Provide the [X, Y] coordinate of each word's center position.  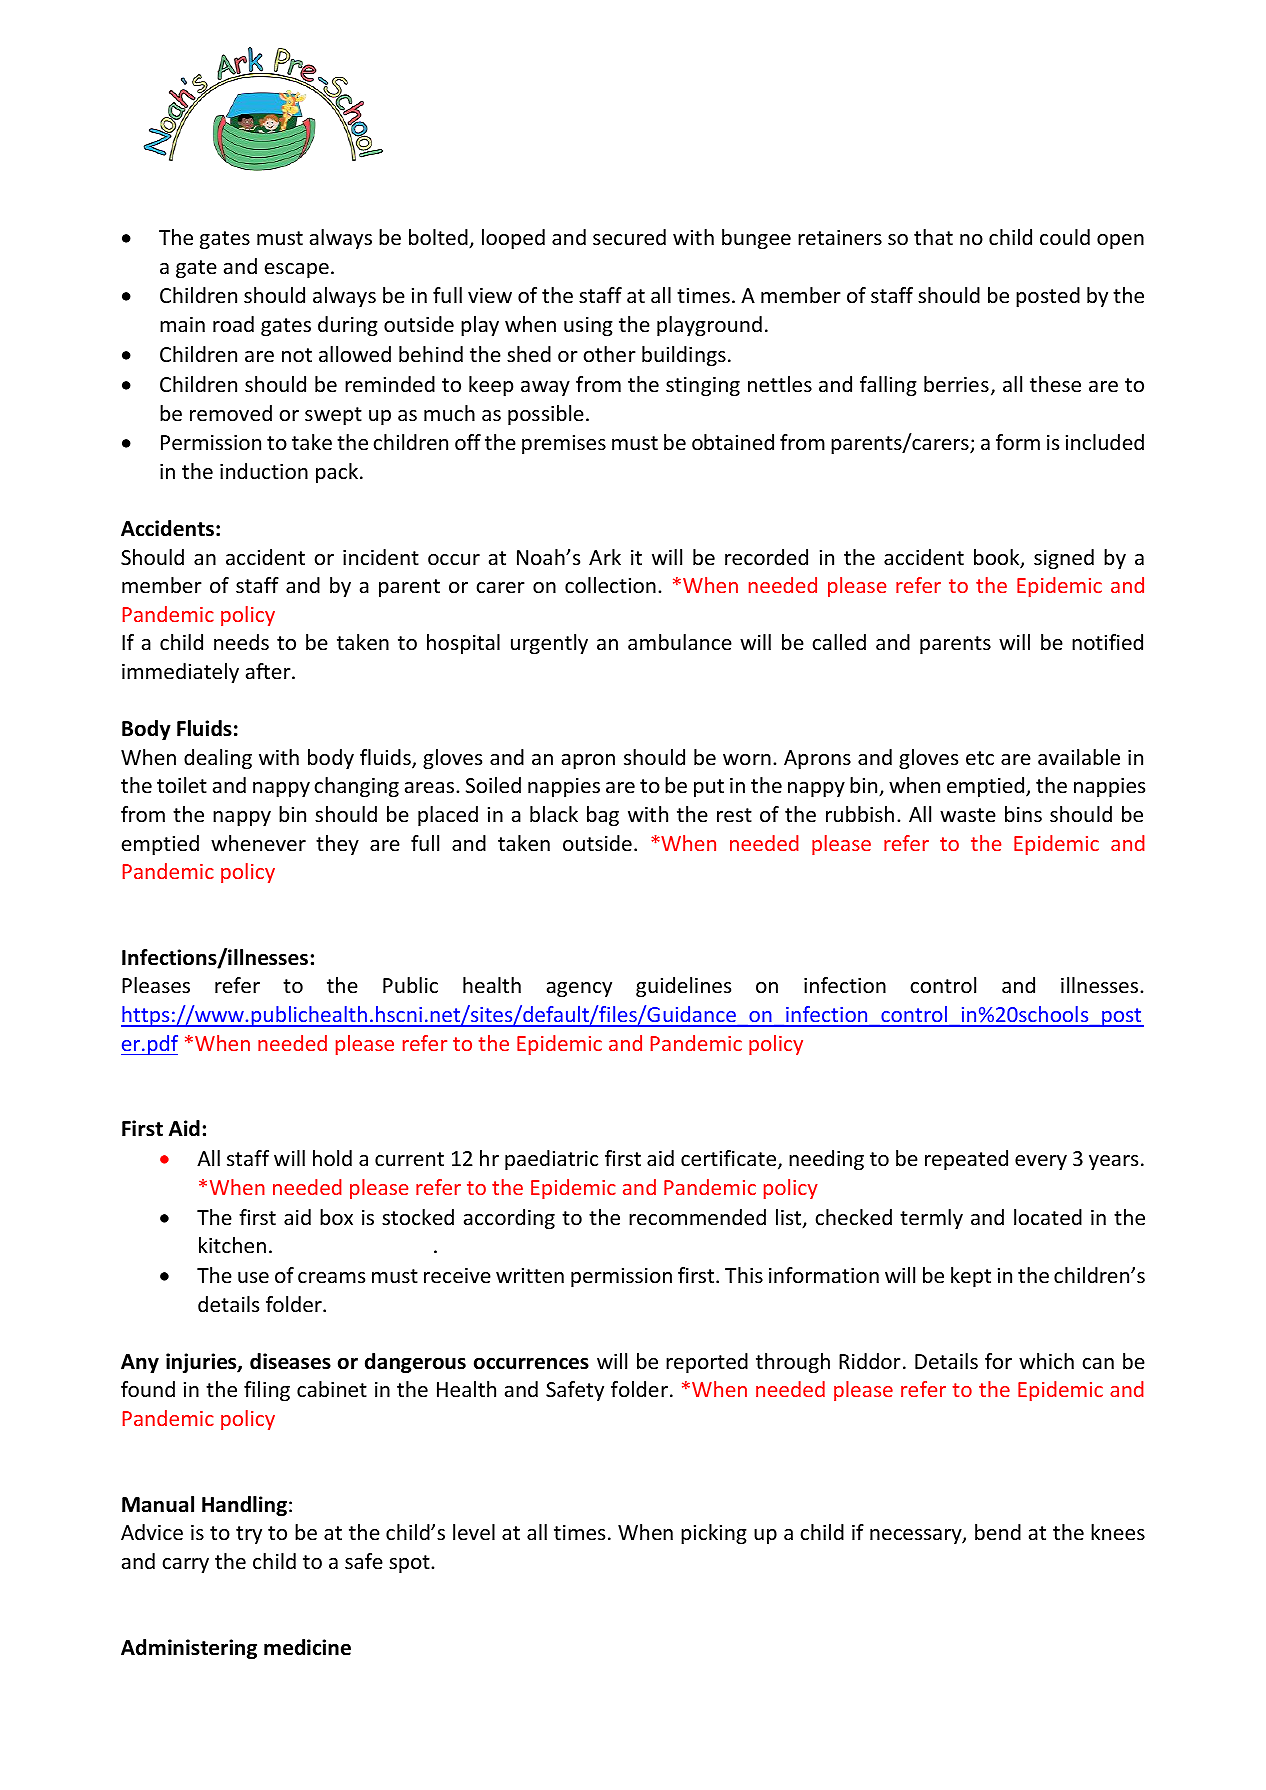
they [337, 845]
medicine [307, 1647]
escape [297, 270]
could [1065, 237]
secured [629, 237]
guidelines [683, 987]
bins [1023, 814]
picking [714, 1534]
